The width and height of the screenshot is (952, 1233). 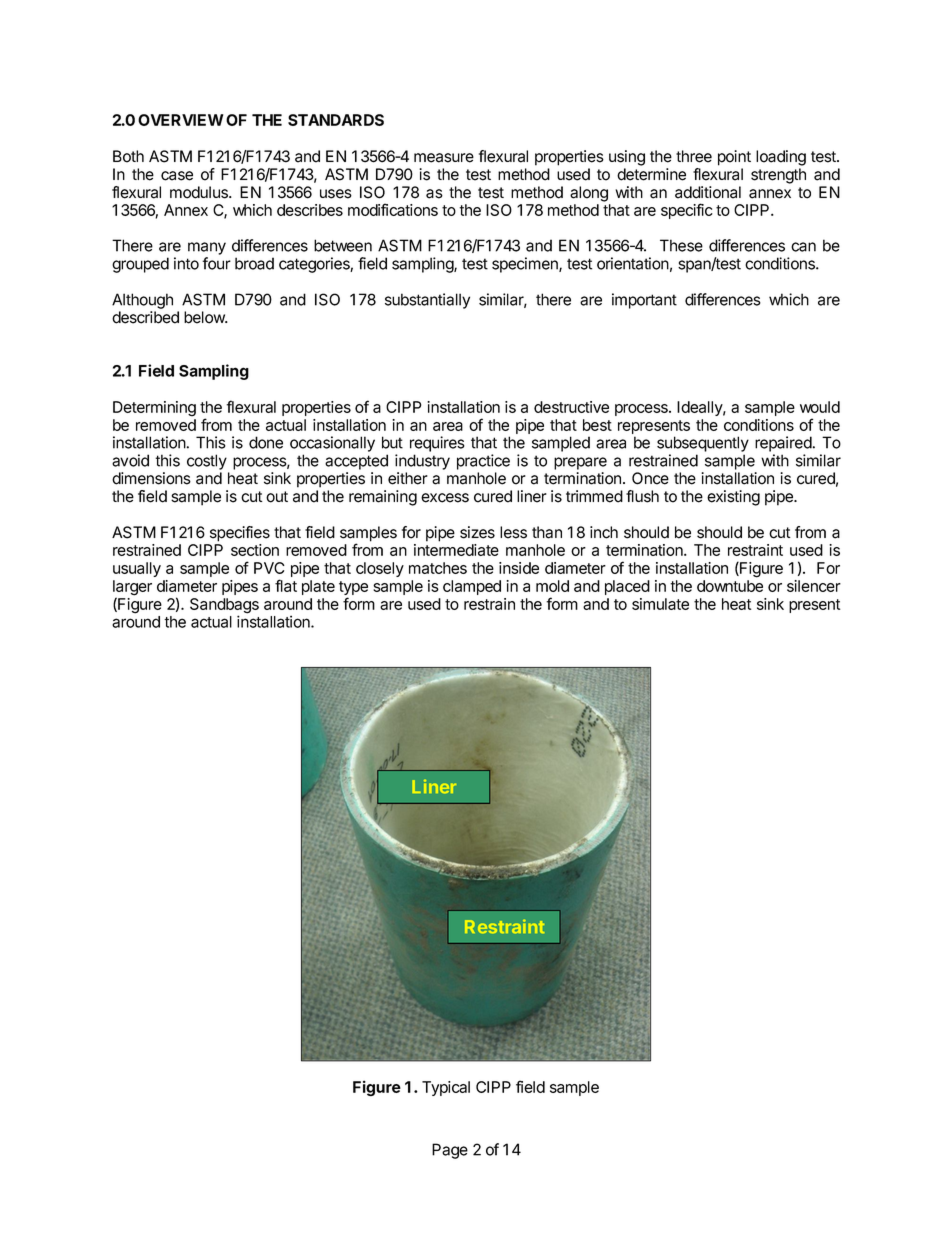 I want to click on Sandbags, so click(x=224, y=607).
